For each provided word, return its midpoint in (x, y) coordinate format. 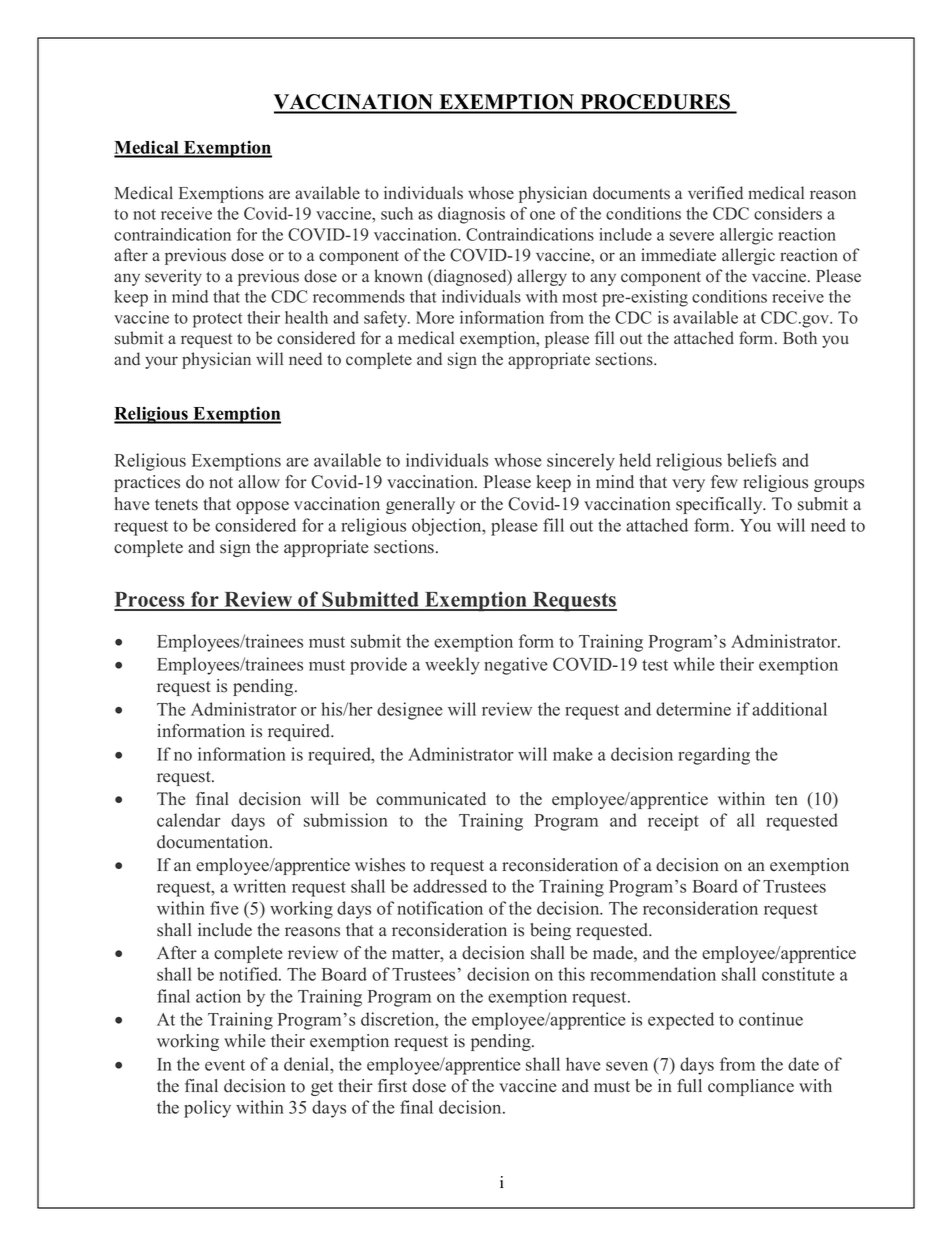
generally (420, 505)
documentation (214, 842)
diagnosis (471, 215)
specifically (720, 505)
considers (788, 213)
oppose (262, 507)
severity (173, 277)
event (225, 1065)
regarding (714, 756)
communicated (431, 799)
